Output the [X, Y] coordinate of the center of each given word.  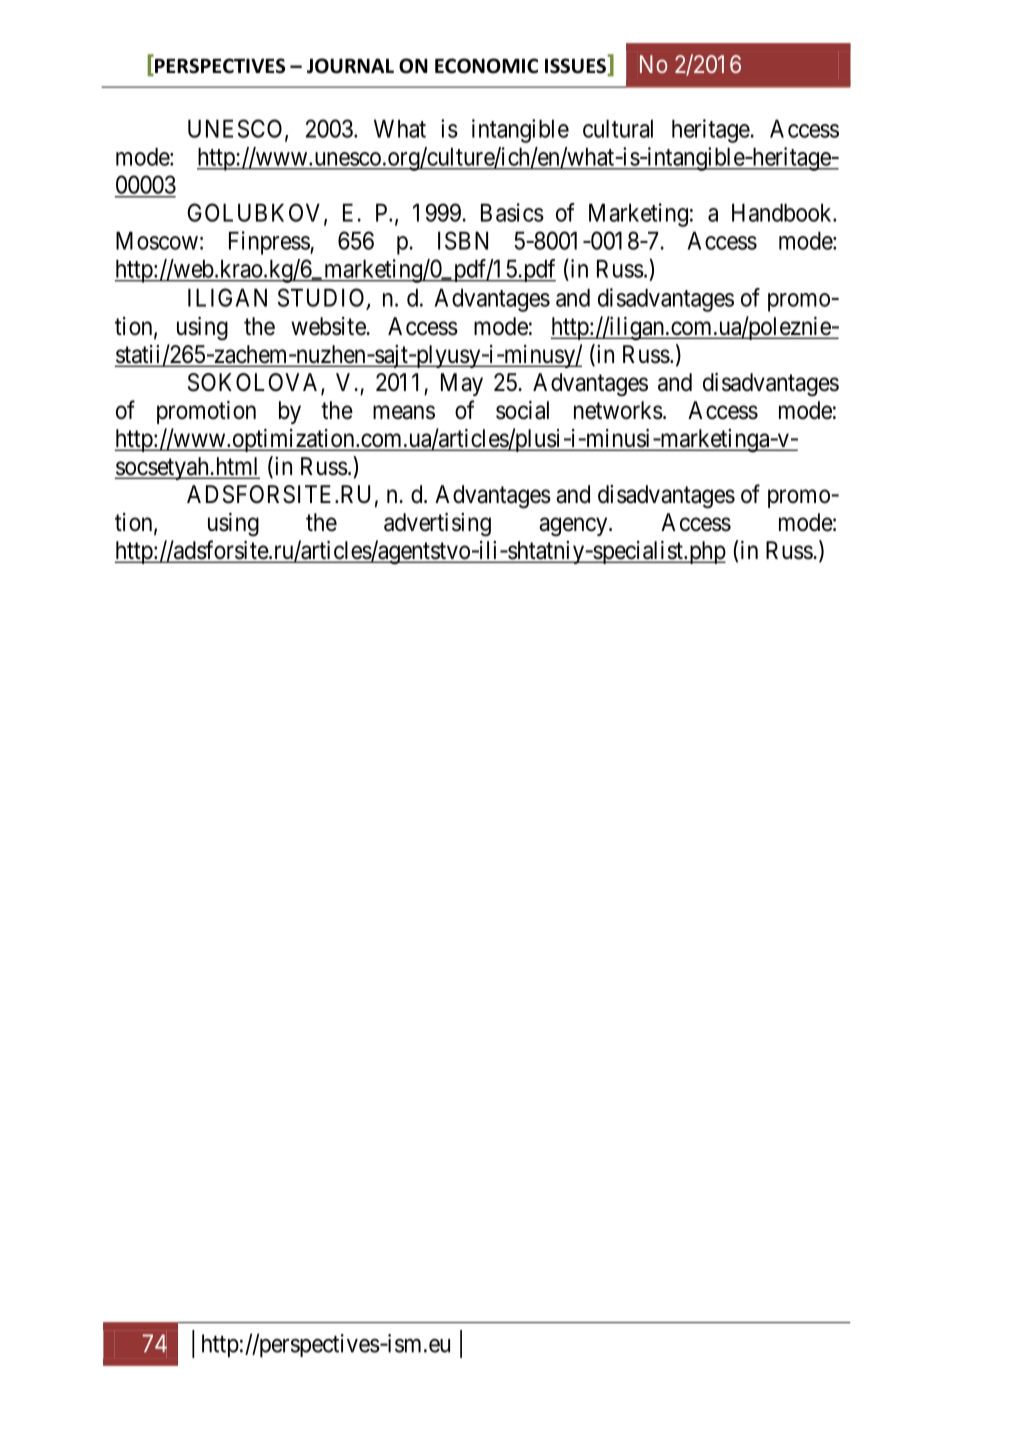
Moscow [157, 240]
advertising [437, 525]
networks [618, 410]
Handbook [783, 212]
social [522, 410]
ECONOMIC [486, 66]
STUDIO [321, 297]
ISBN [463, 240]
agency [574, 527]
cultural [618, 128]
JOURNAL [350, 66]
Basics [512, 212]
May [462, 384]
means [404, 412]
